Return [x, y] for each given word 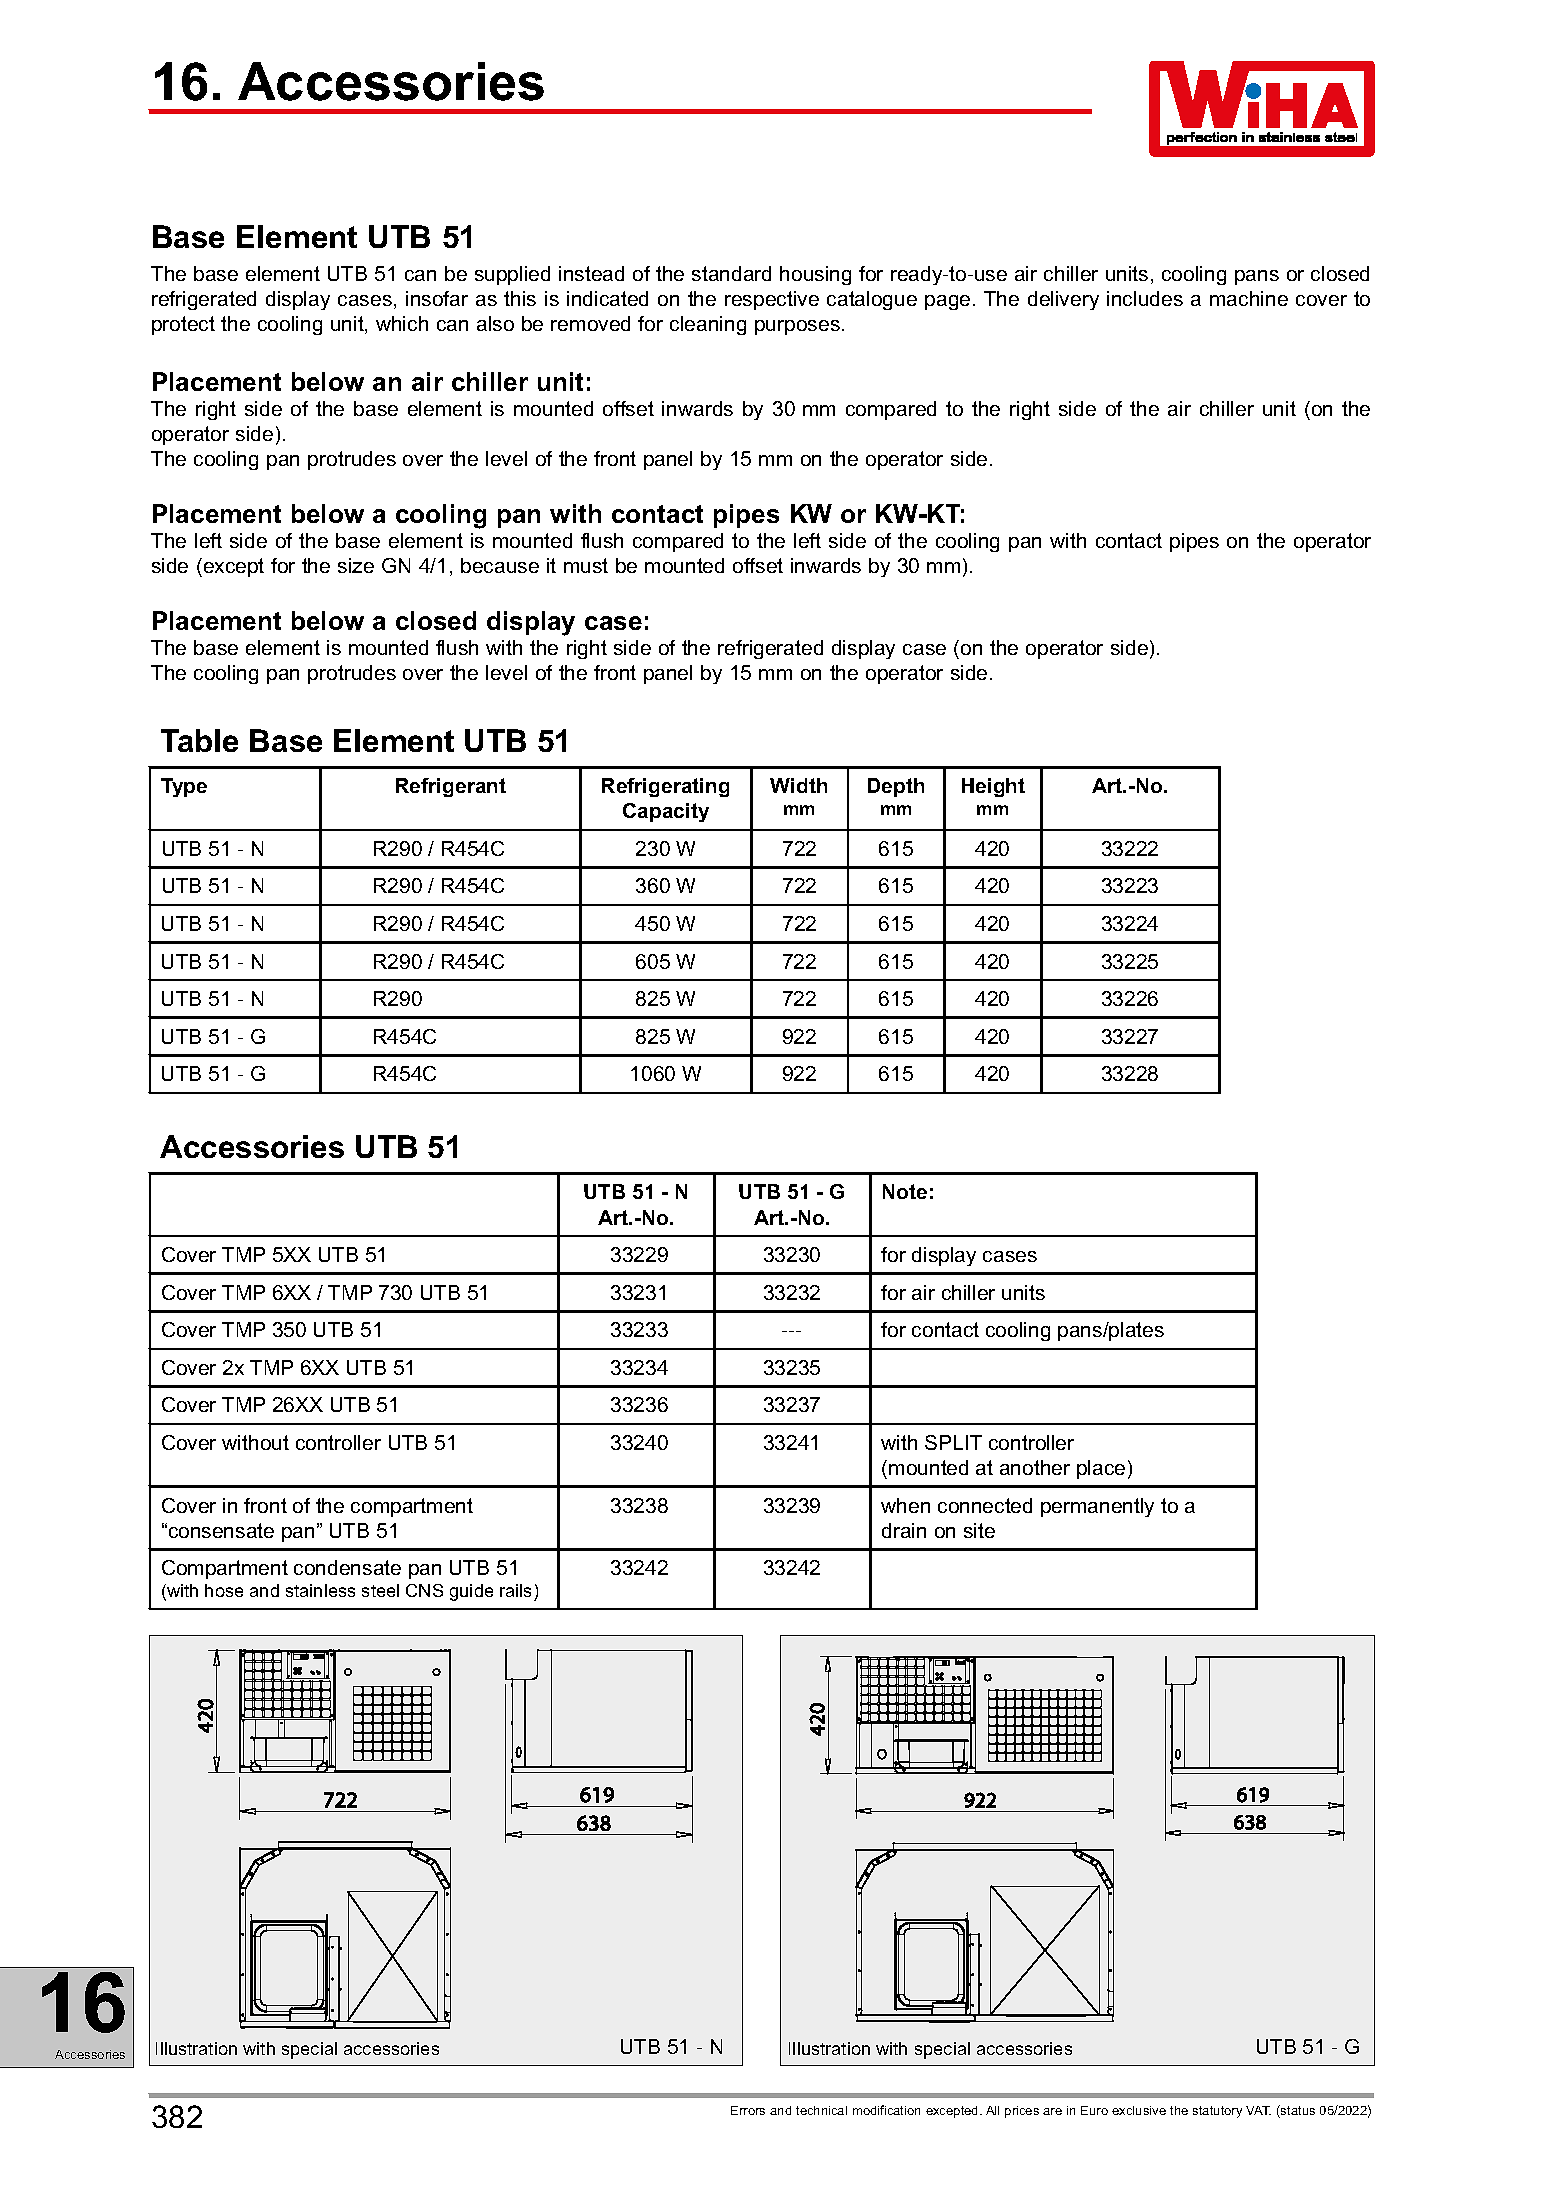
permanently [1097, 1507]
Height [993, 787]
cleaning [708, 325]
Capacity [666, 812]
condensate [347, 1567]
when [905, 1505]
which [402, 323]
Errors [748, 2110]
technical [821, 2110]
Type [184, 787]
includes [1145, 298]
